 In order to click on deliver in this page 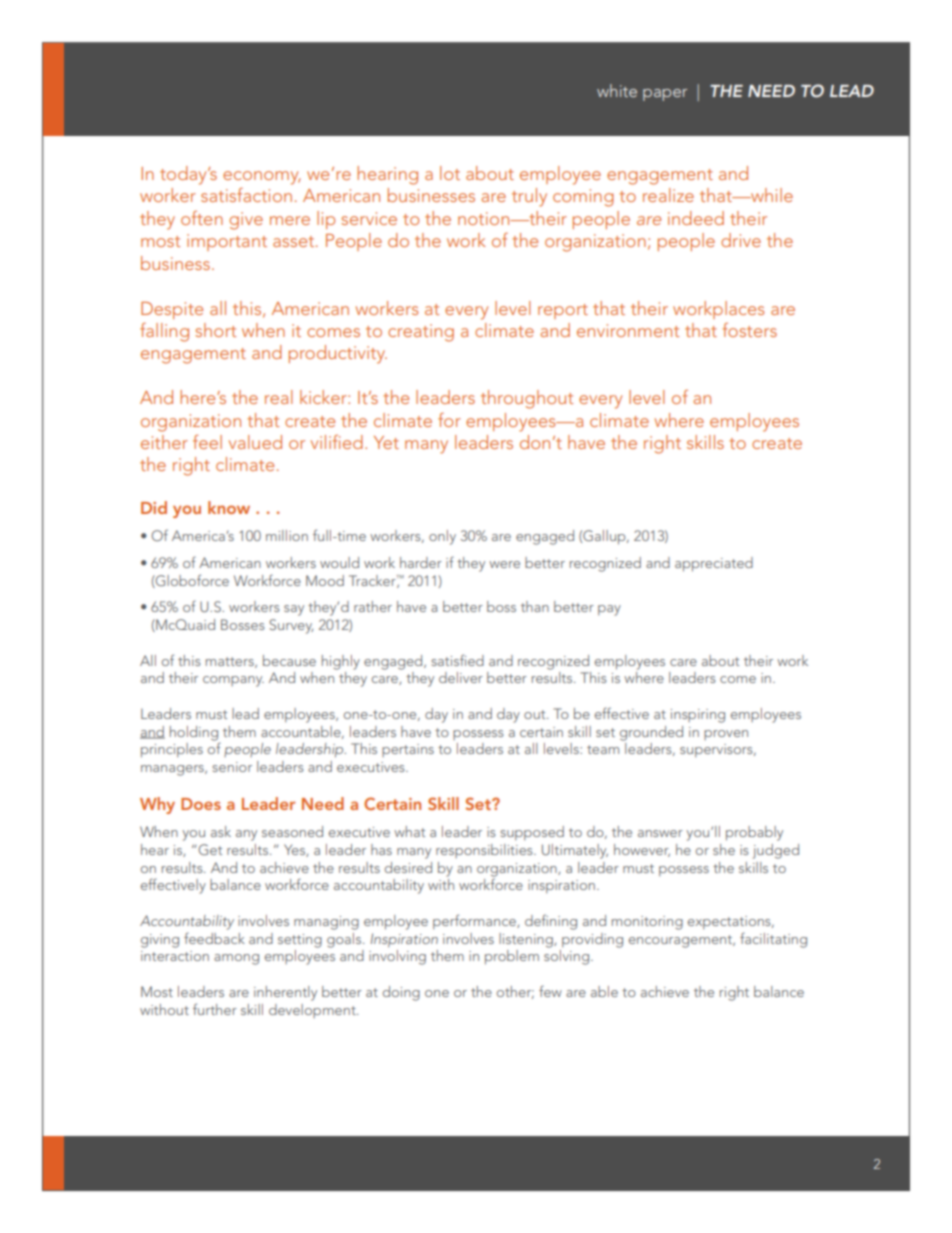, I will do `click(461, 677)`.
